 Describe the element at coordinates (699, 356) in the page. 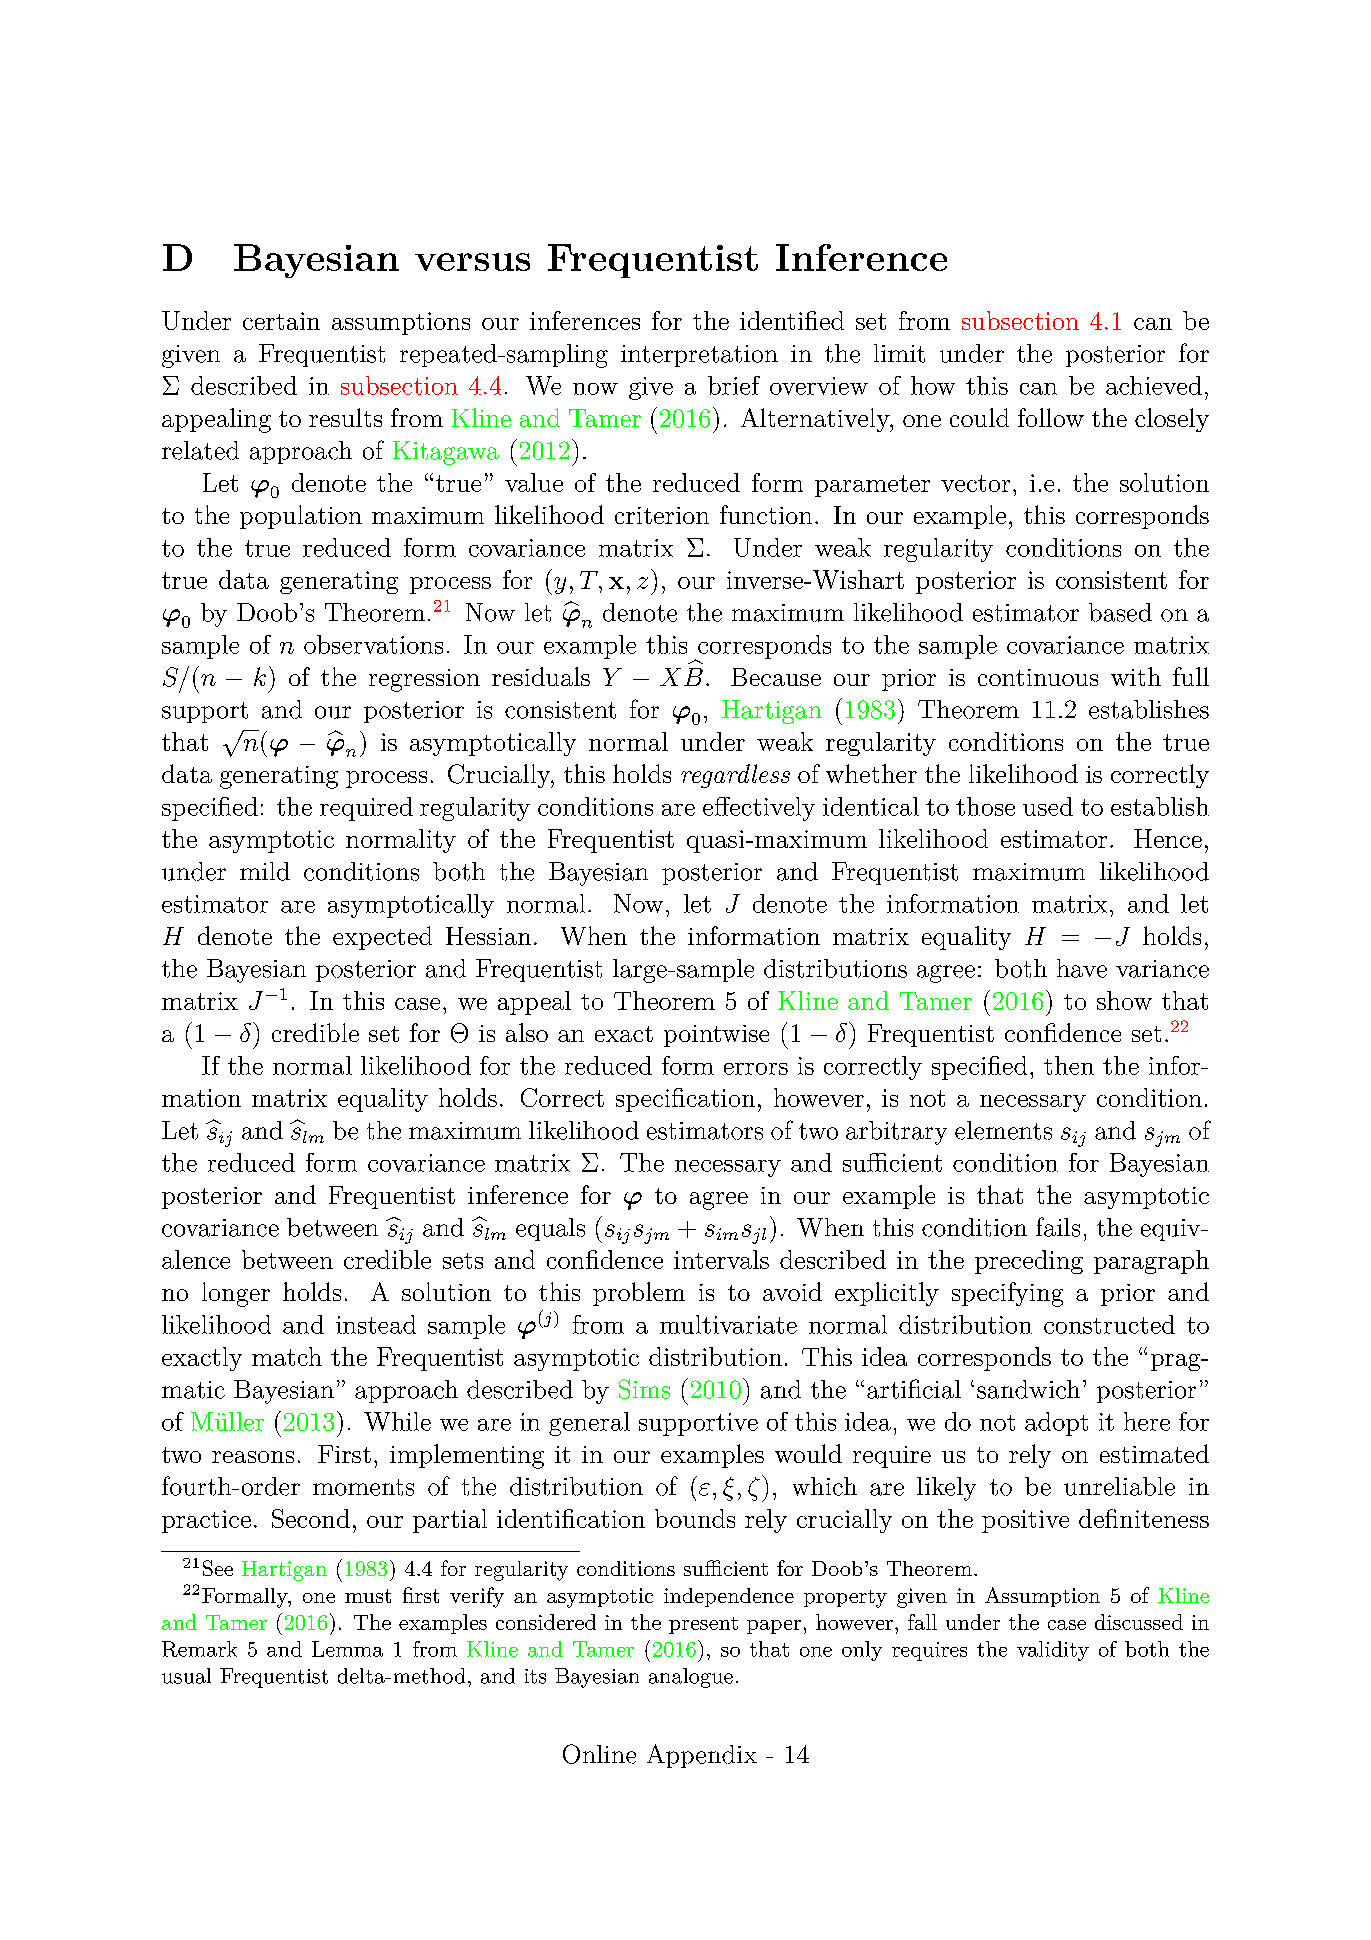

I see `interpretation` at that location.
